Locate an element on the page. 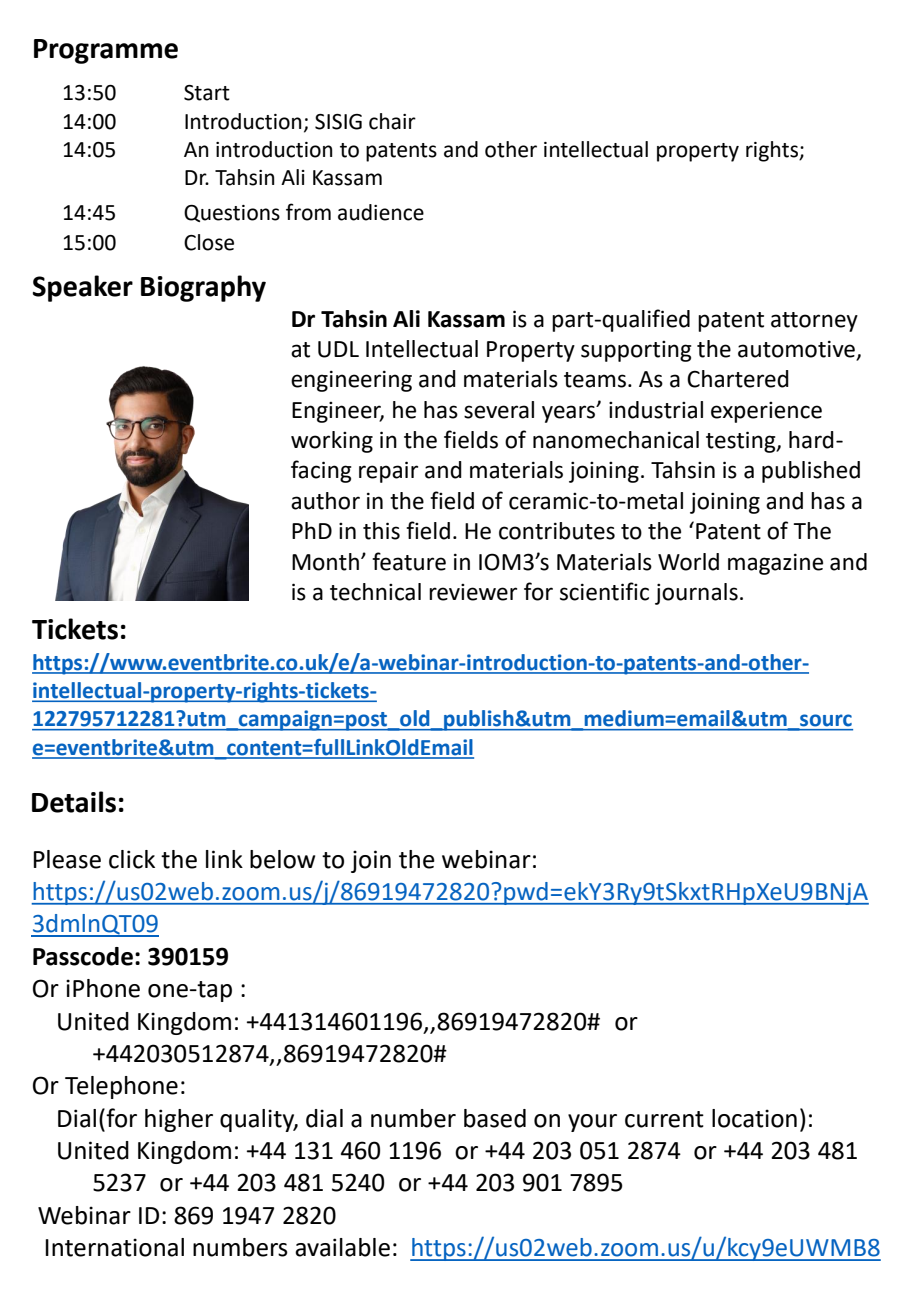 The width and height of the image is (911, 1316). reviewer is located at coordinates (473, 592).
